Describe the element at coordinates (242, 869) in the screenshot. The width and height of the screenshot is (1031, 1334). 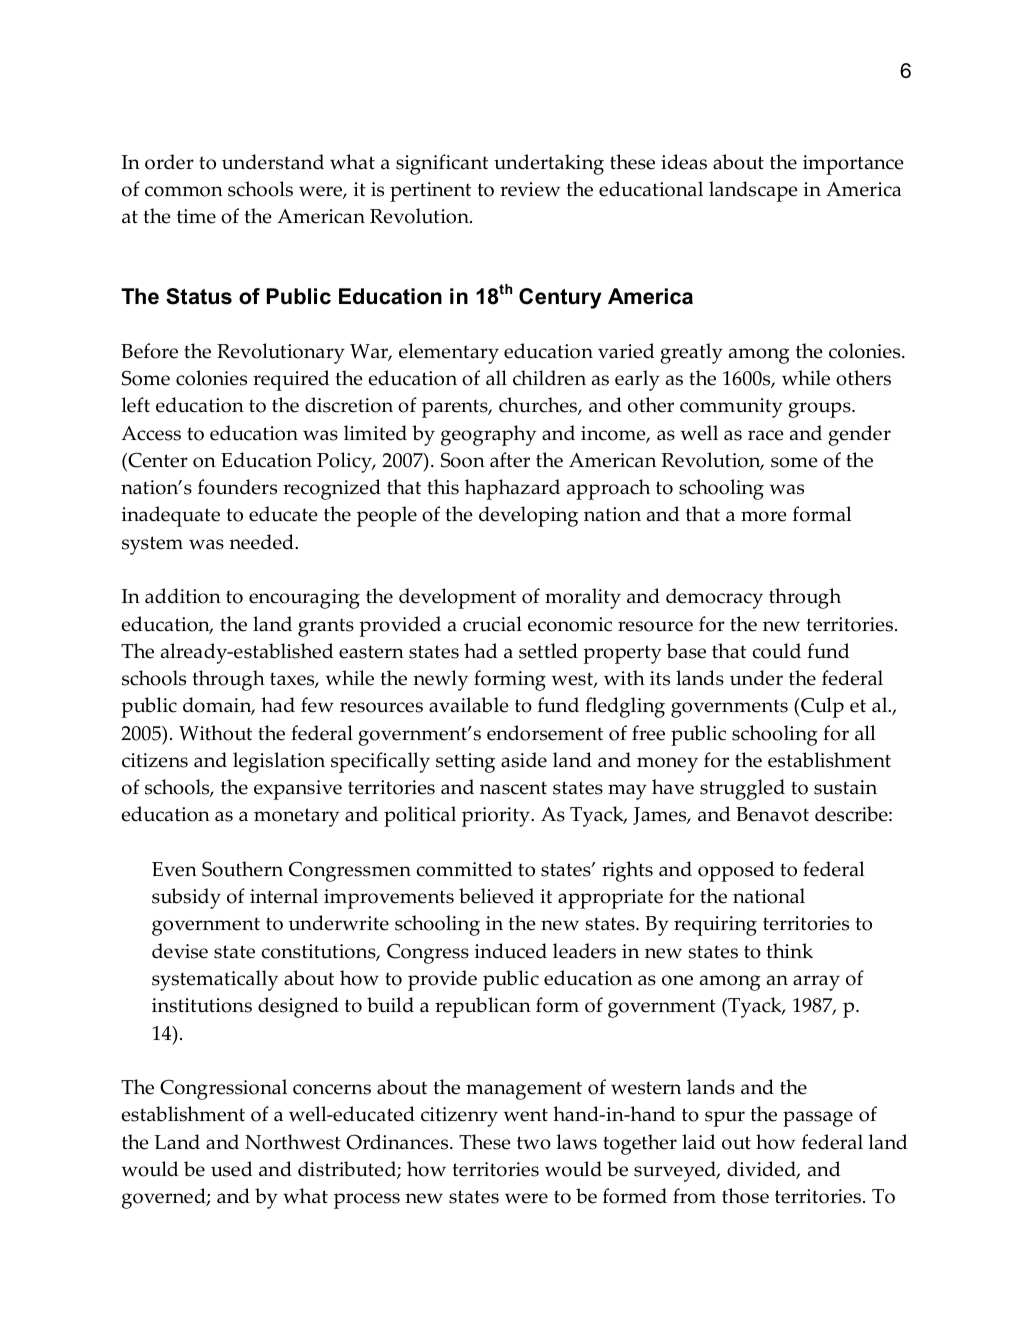
I see `Southern` at that location.
